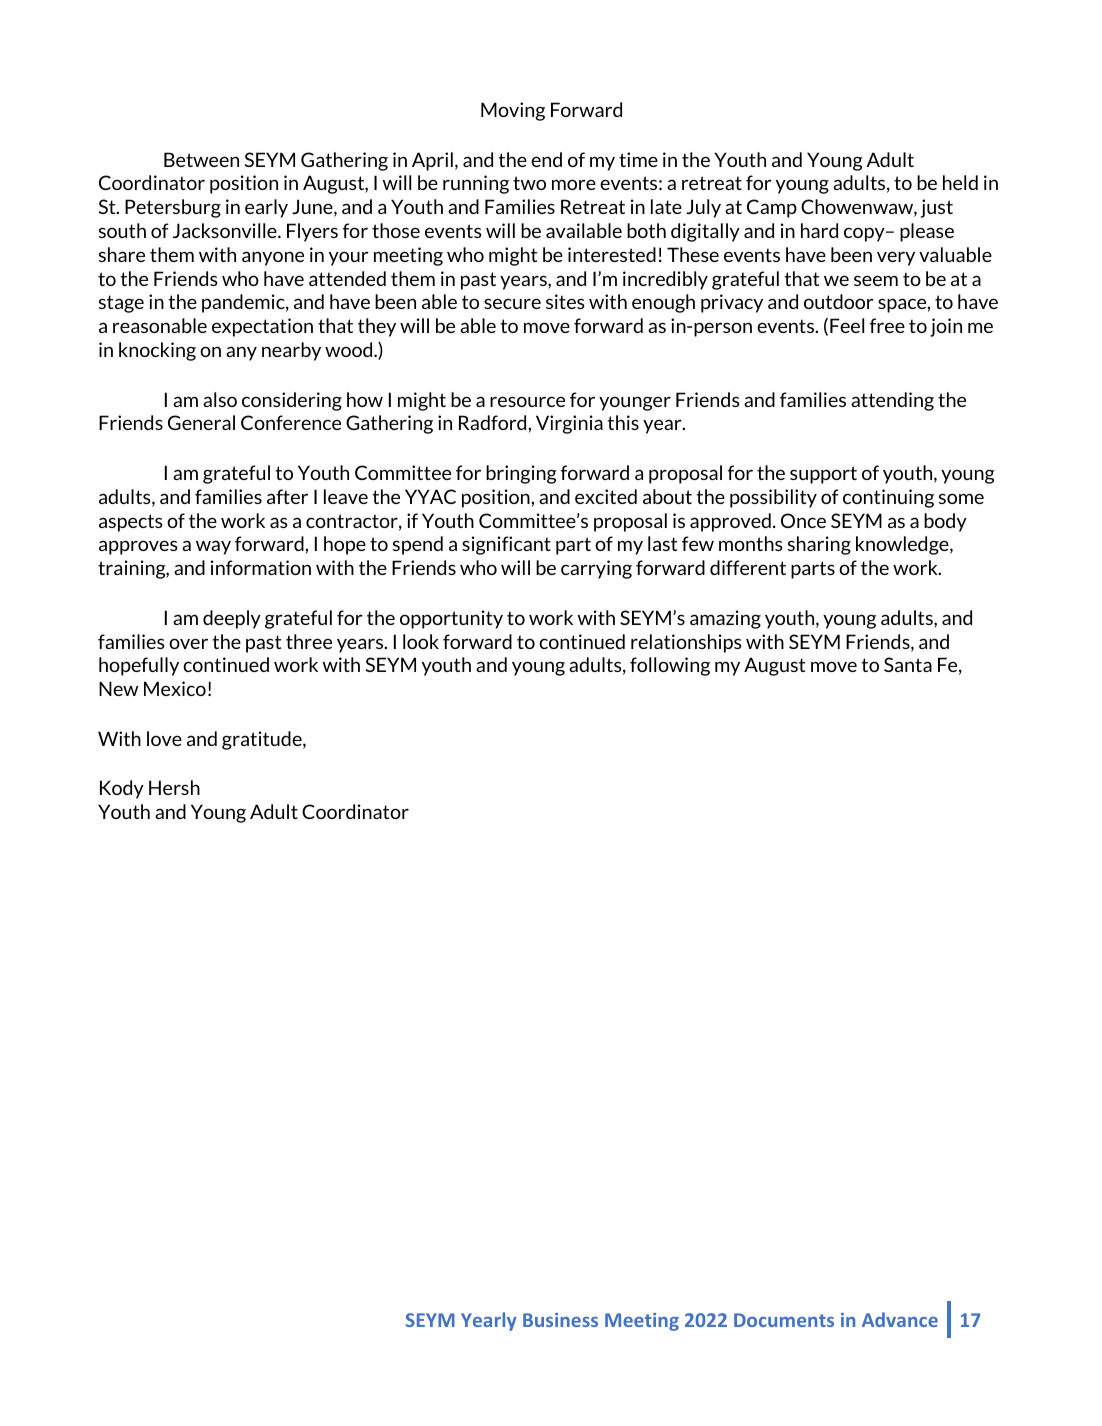 Image resolution: width=1102 pixels, height=1426 pixels. I want to click on Between, so click(201, 159).
